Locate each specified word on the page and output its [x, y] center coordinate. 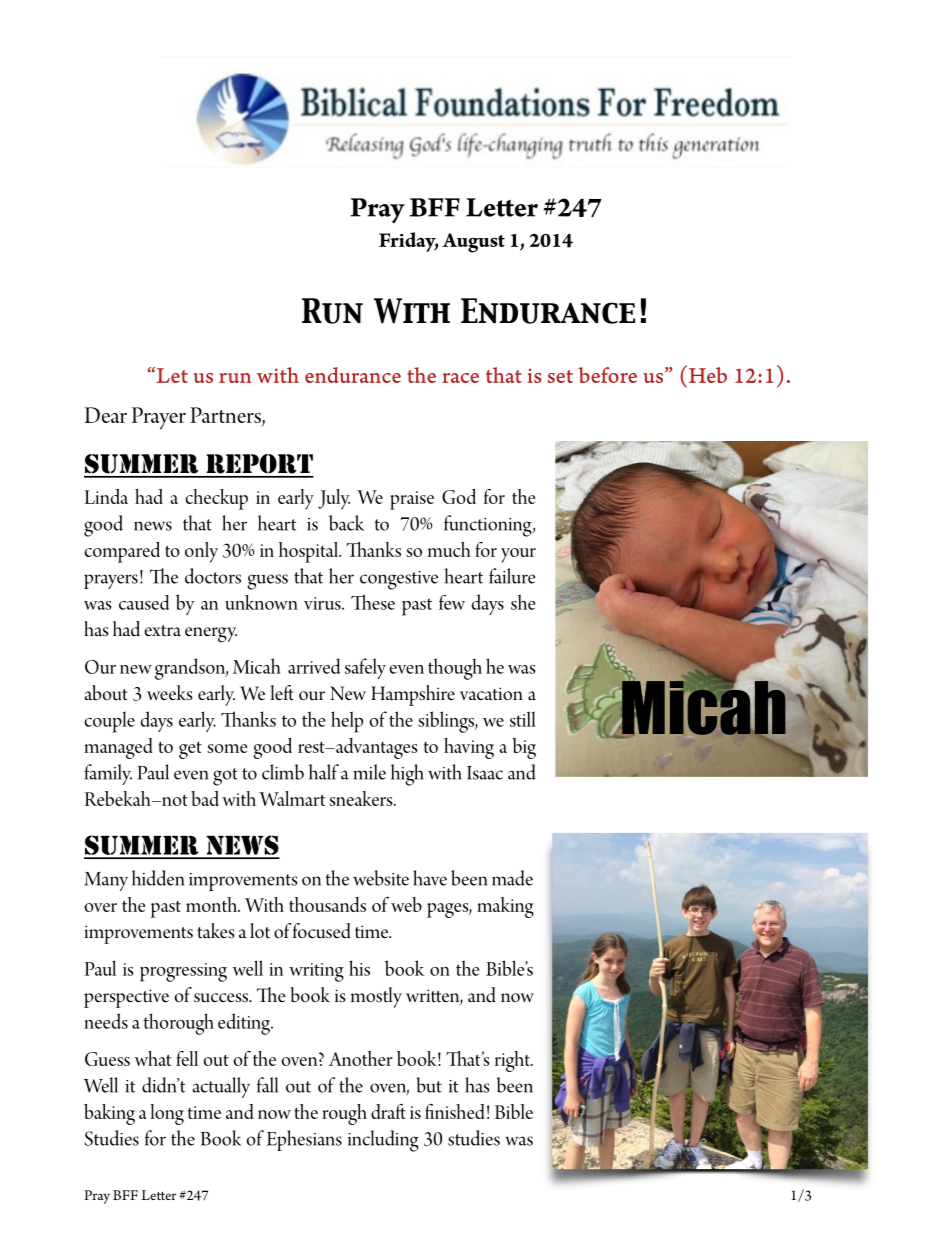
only [201, 552]
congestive [399, 580]
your [518, 555]
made [512, 878]
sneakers [362, 798]
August [473, 243]
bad [205, 798]
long [167, 1114]
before [607, 375]
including [383, 1141]
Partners [226, 416]
